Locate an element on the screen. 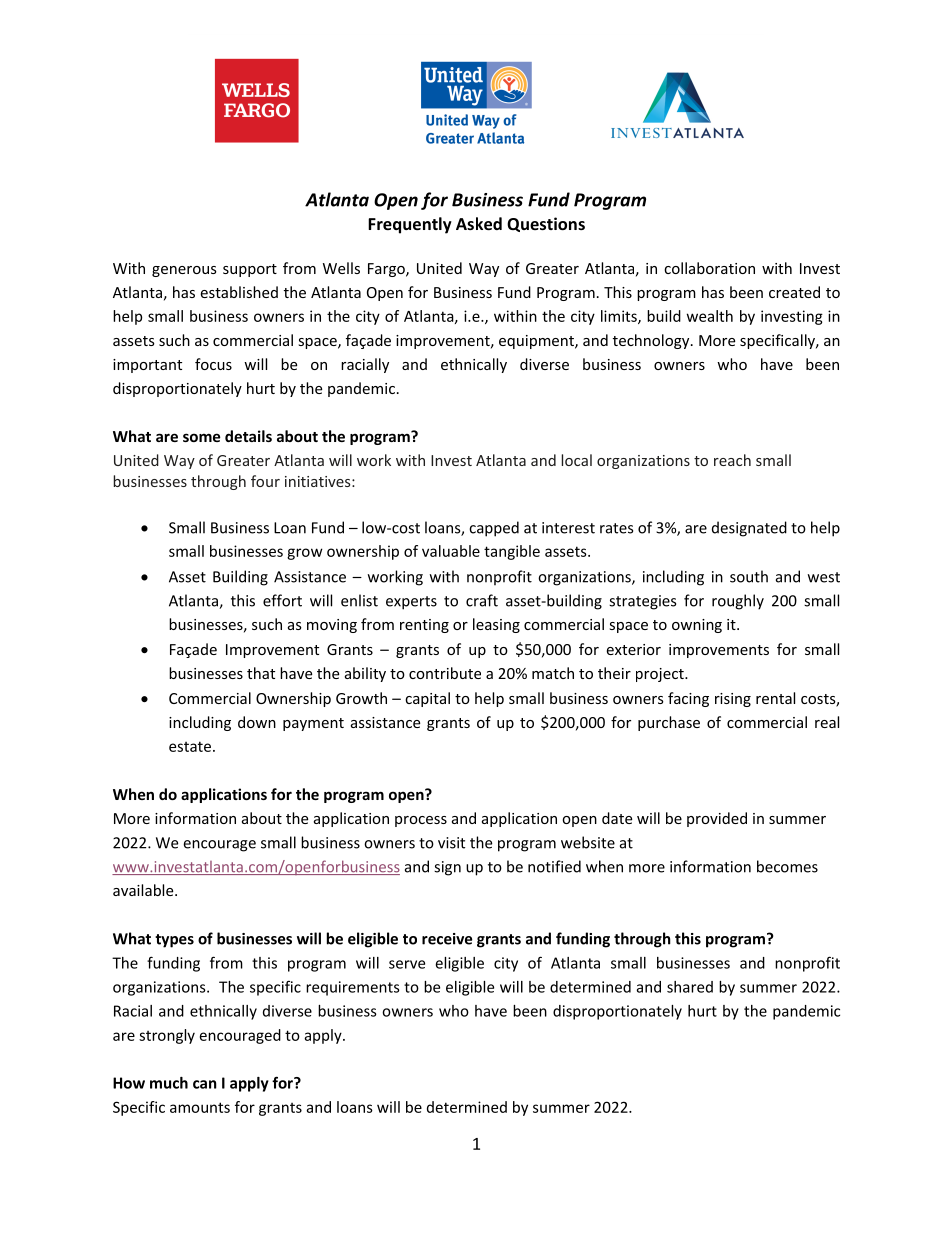  local is located at coordinates (576, 460).
